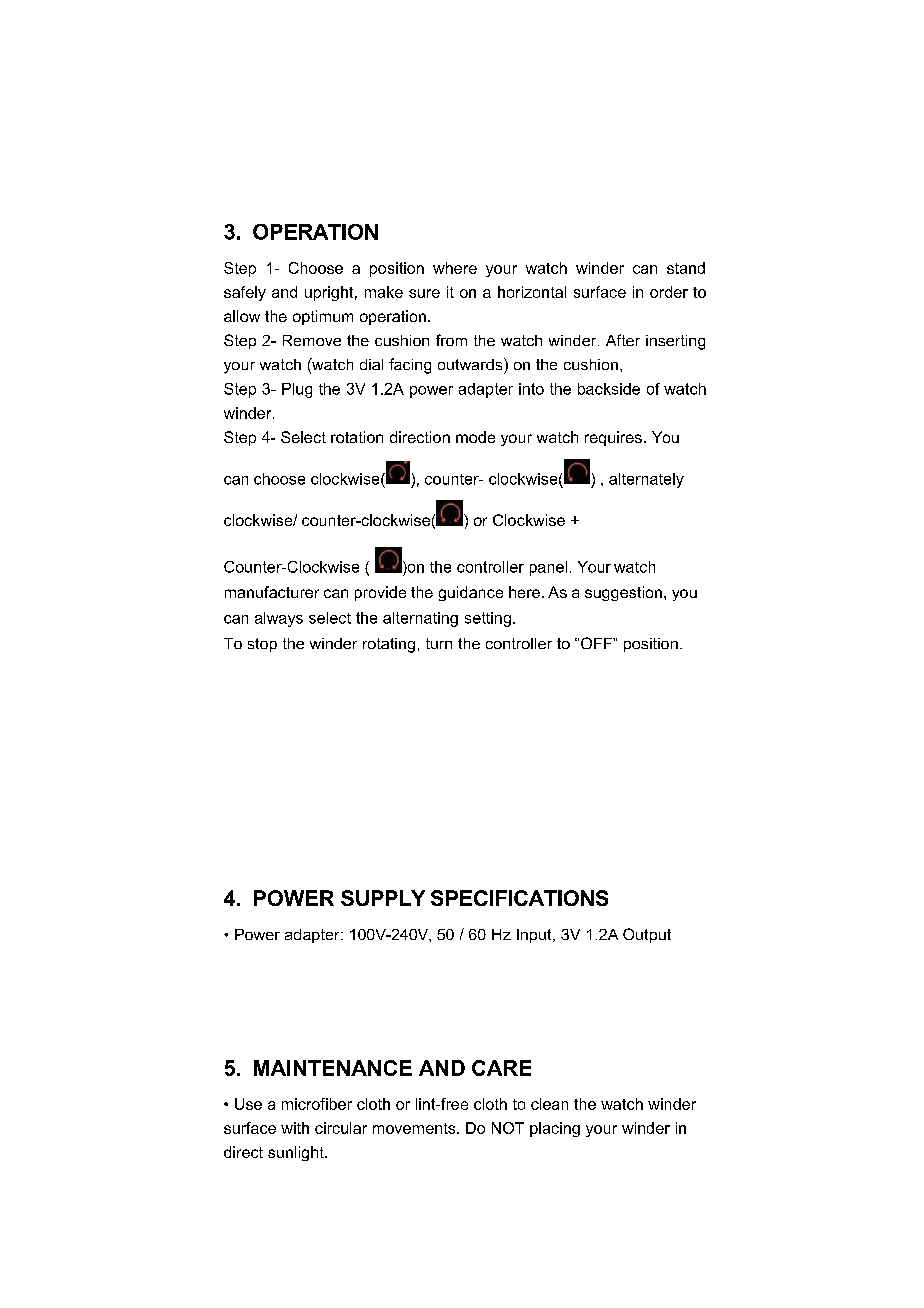 Image resolution: width=924 pixels, height=1308 pixels. I want to click on mode, so click(475, 437).
